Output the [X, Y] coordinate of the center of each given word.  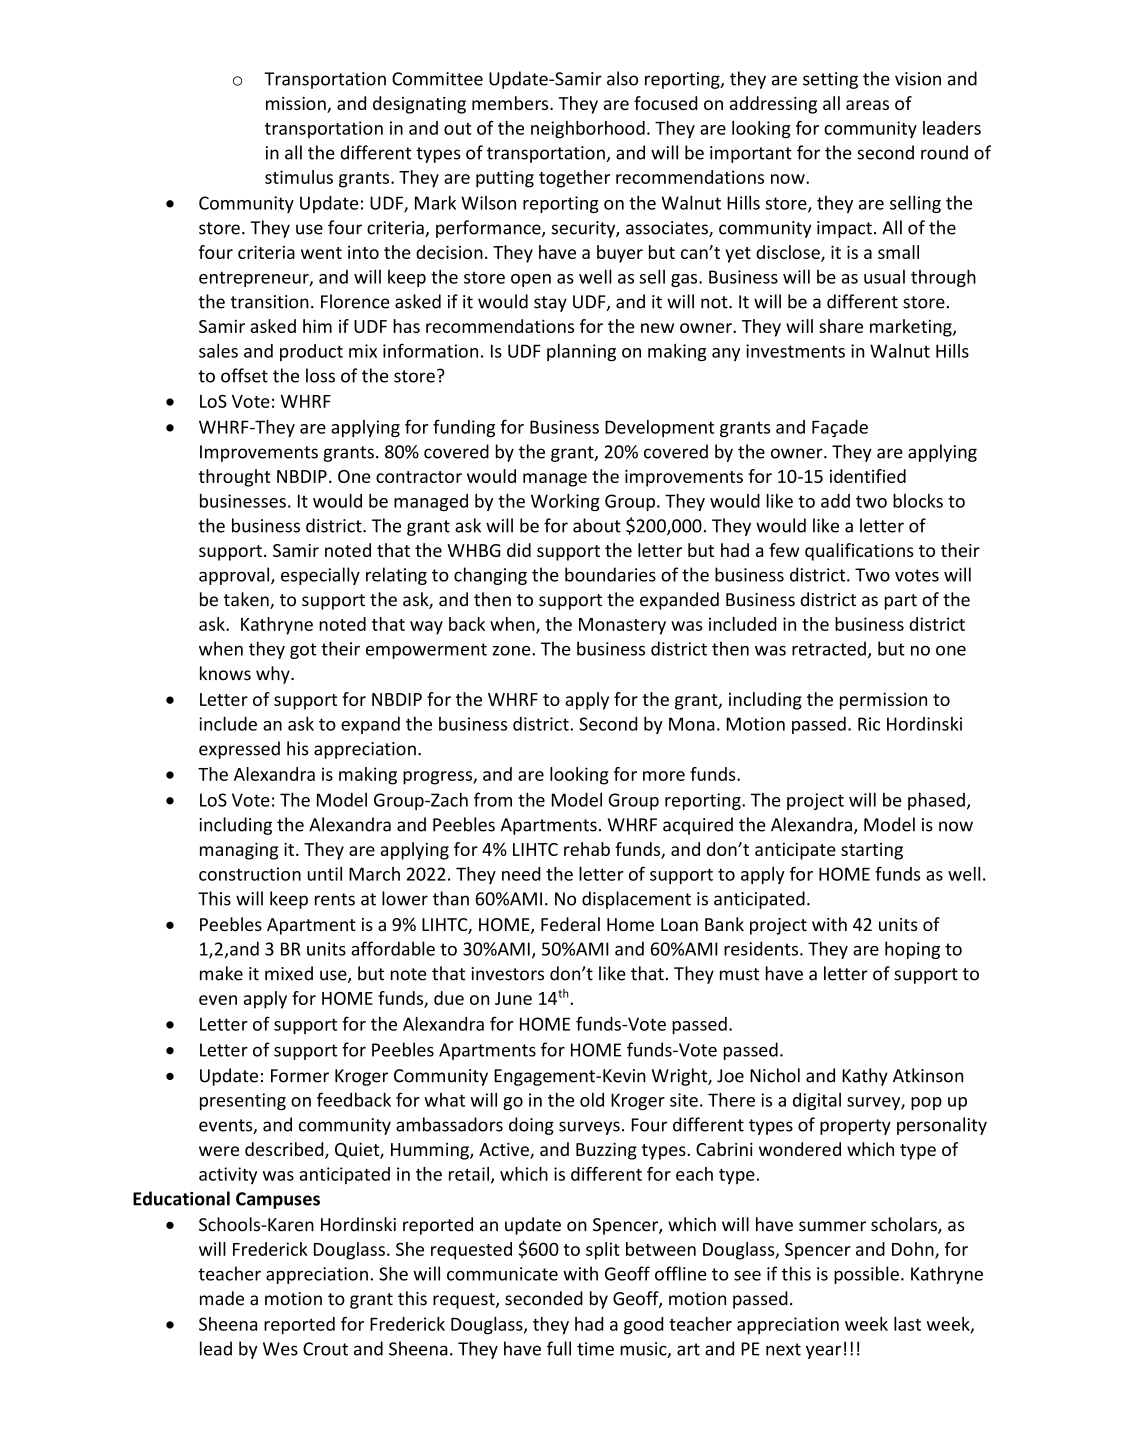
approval [235, 576]
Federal [570, 924]
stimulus [299, 177]
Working [565, 502]
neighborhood [588, 130]
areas [867, 105]
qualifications [859, 552]
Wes [280, 1349]
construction [250, 874]
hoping [912, 950]
